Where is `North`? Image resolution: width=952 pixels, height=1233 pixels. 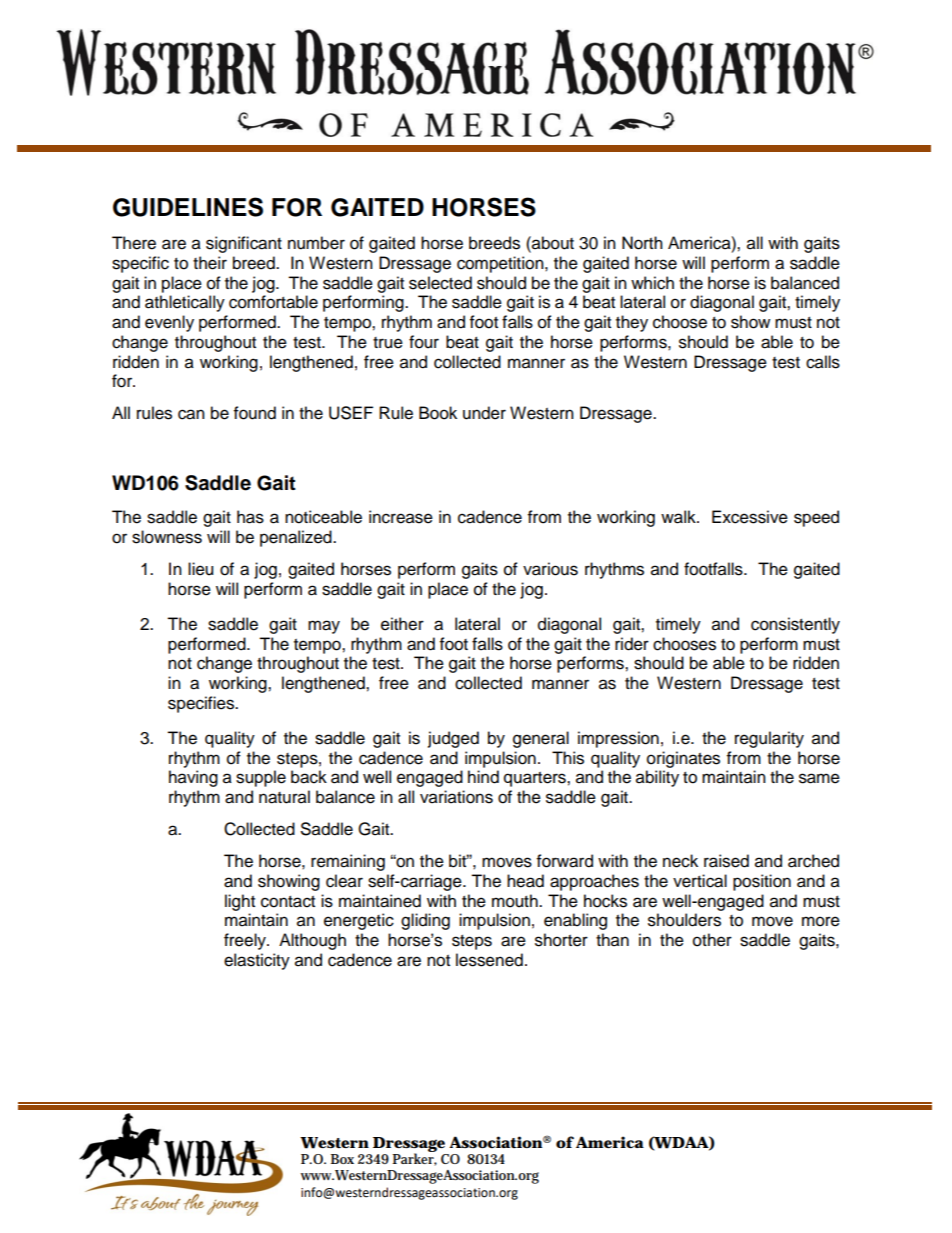 North is located at coordinates (642, 243).
